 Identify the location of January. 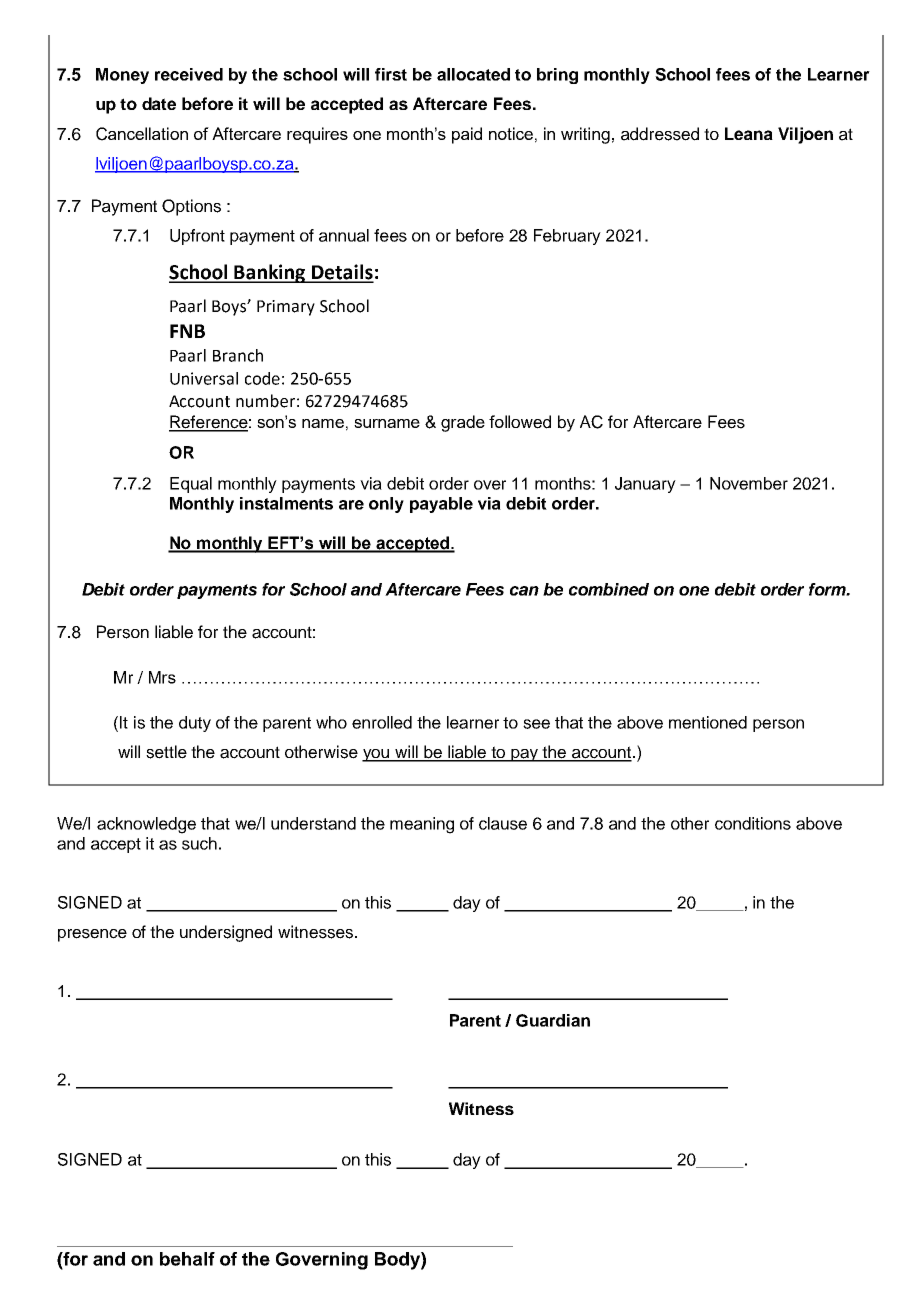
(645, 485).
